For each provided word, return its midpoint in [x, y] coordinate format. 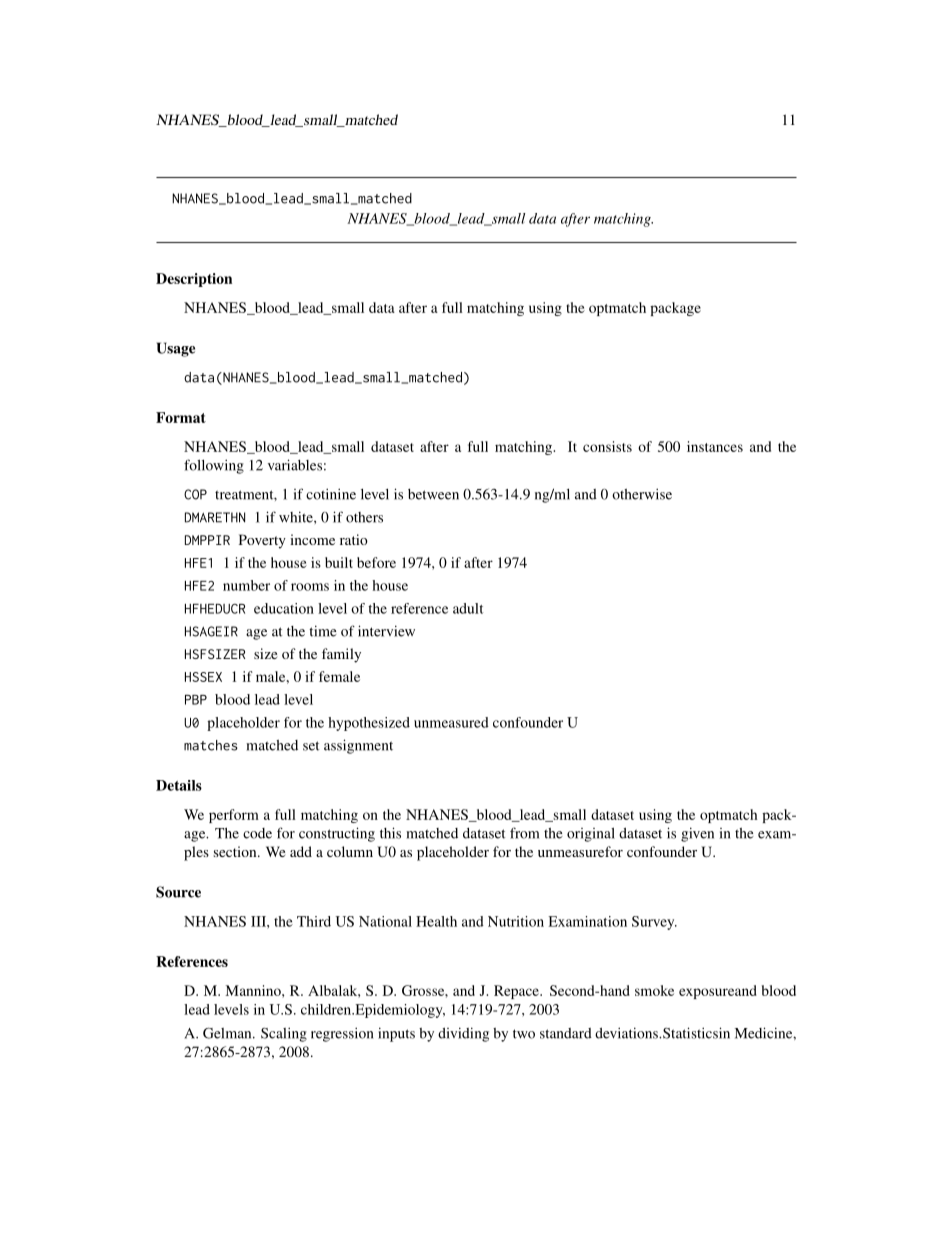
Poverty [262, 541]
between [433, 494]
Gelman [228, 1033]
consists [607, 446]
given [697, 834]
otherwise [642, 494]
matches [211, 745]
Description [194, 280]
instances [715, 446]
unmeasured [451, 722]
